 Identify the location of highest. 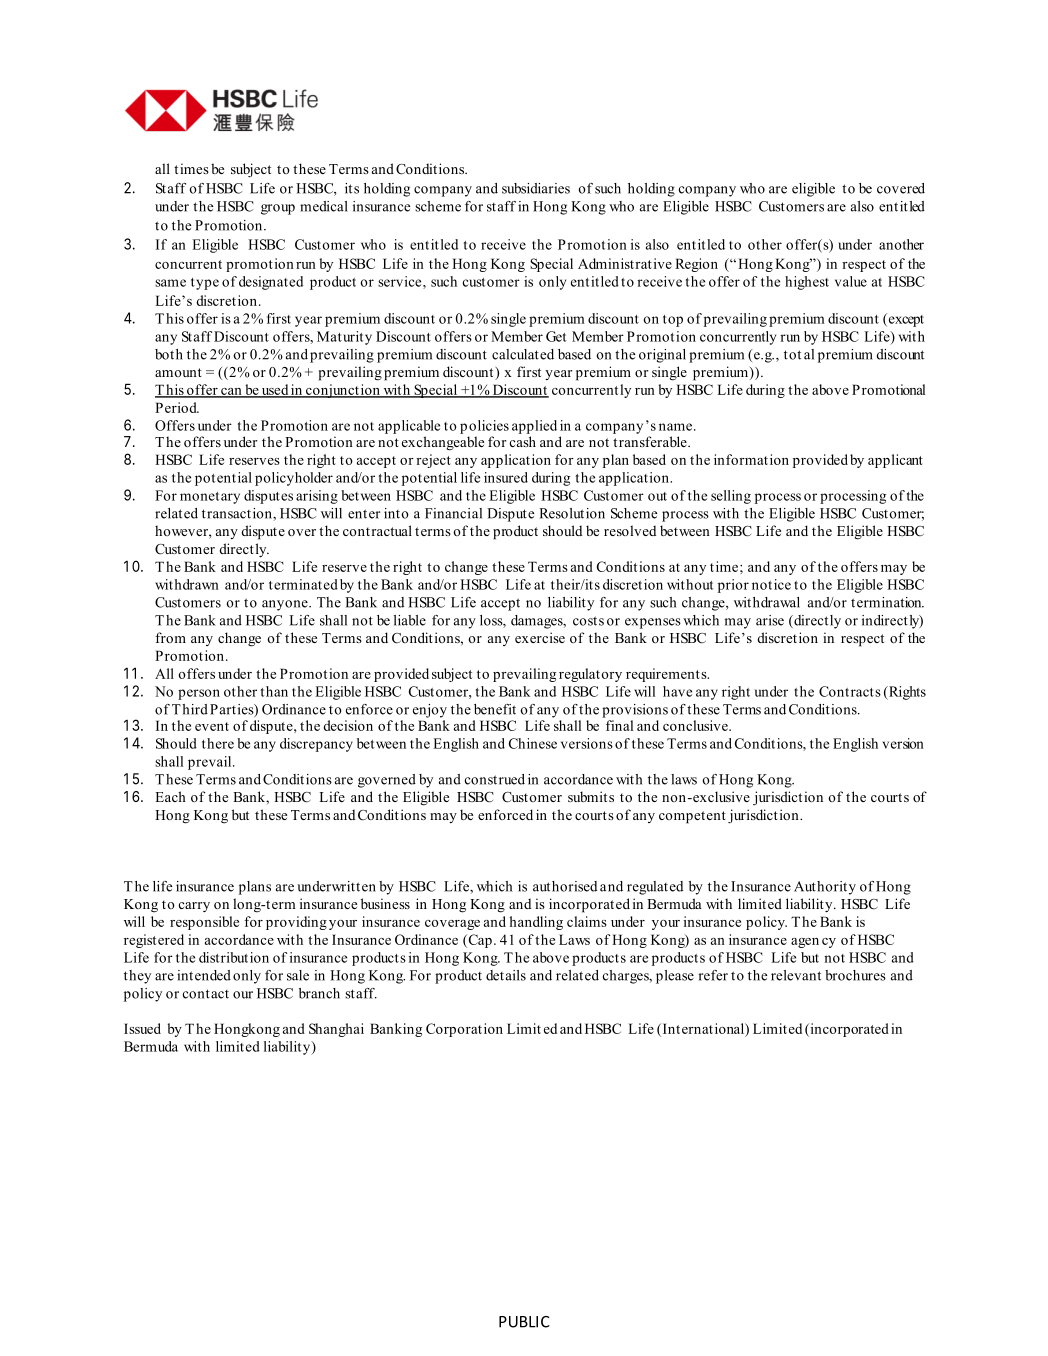
(807, 283).
